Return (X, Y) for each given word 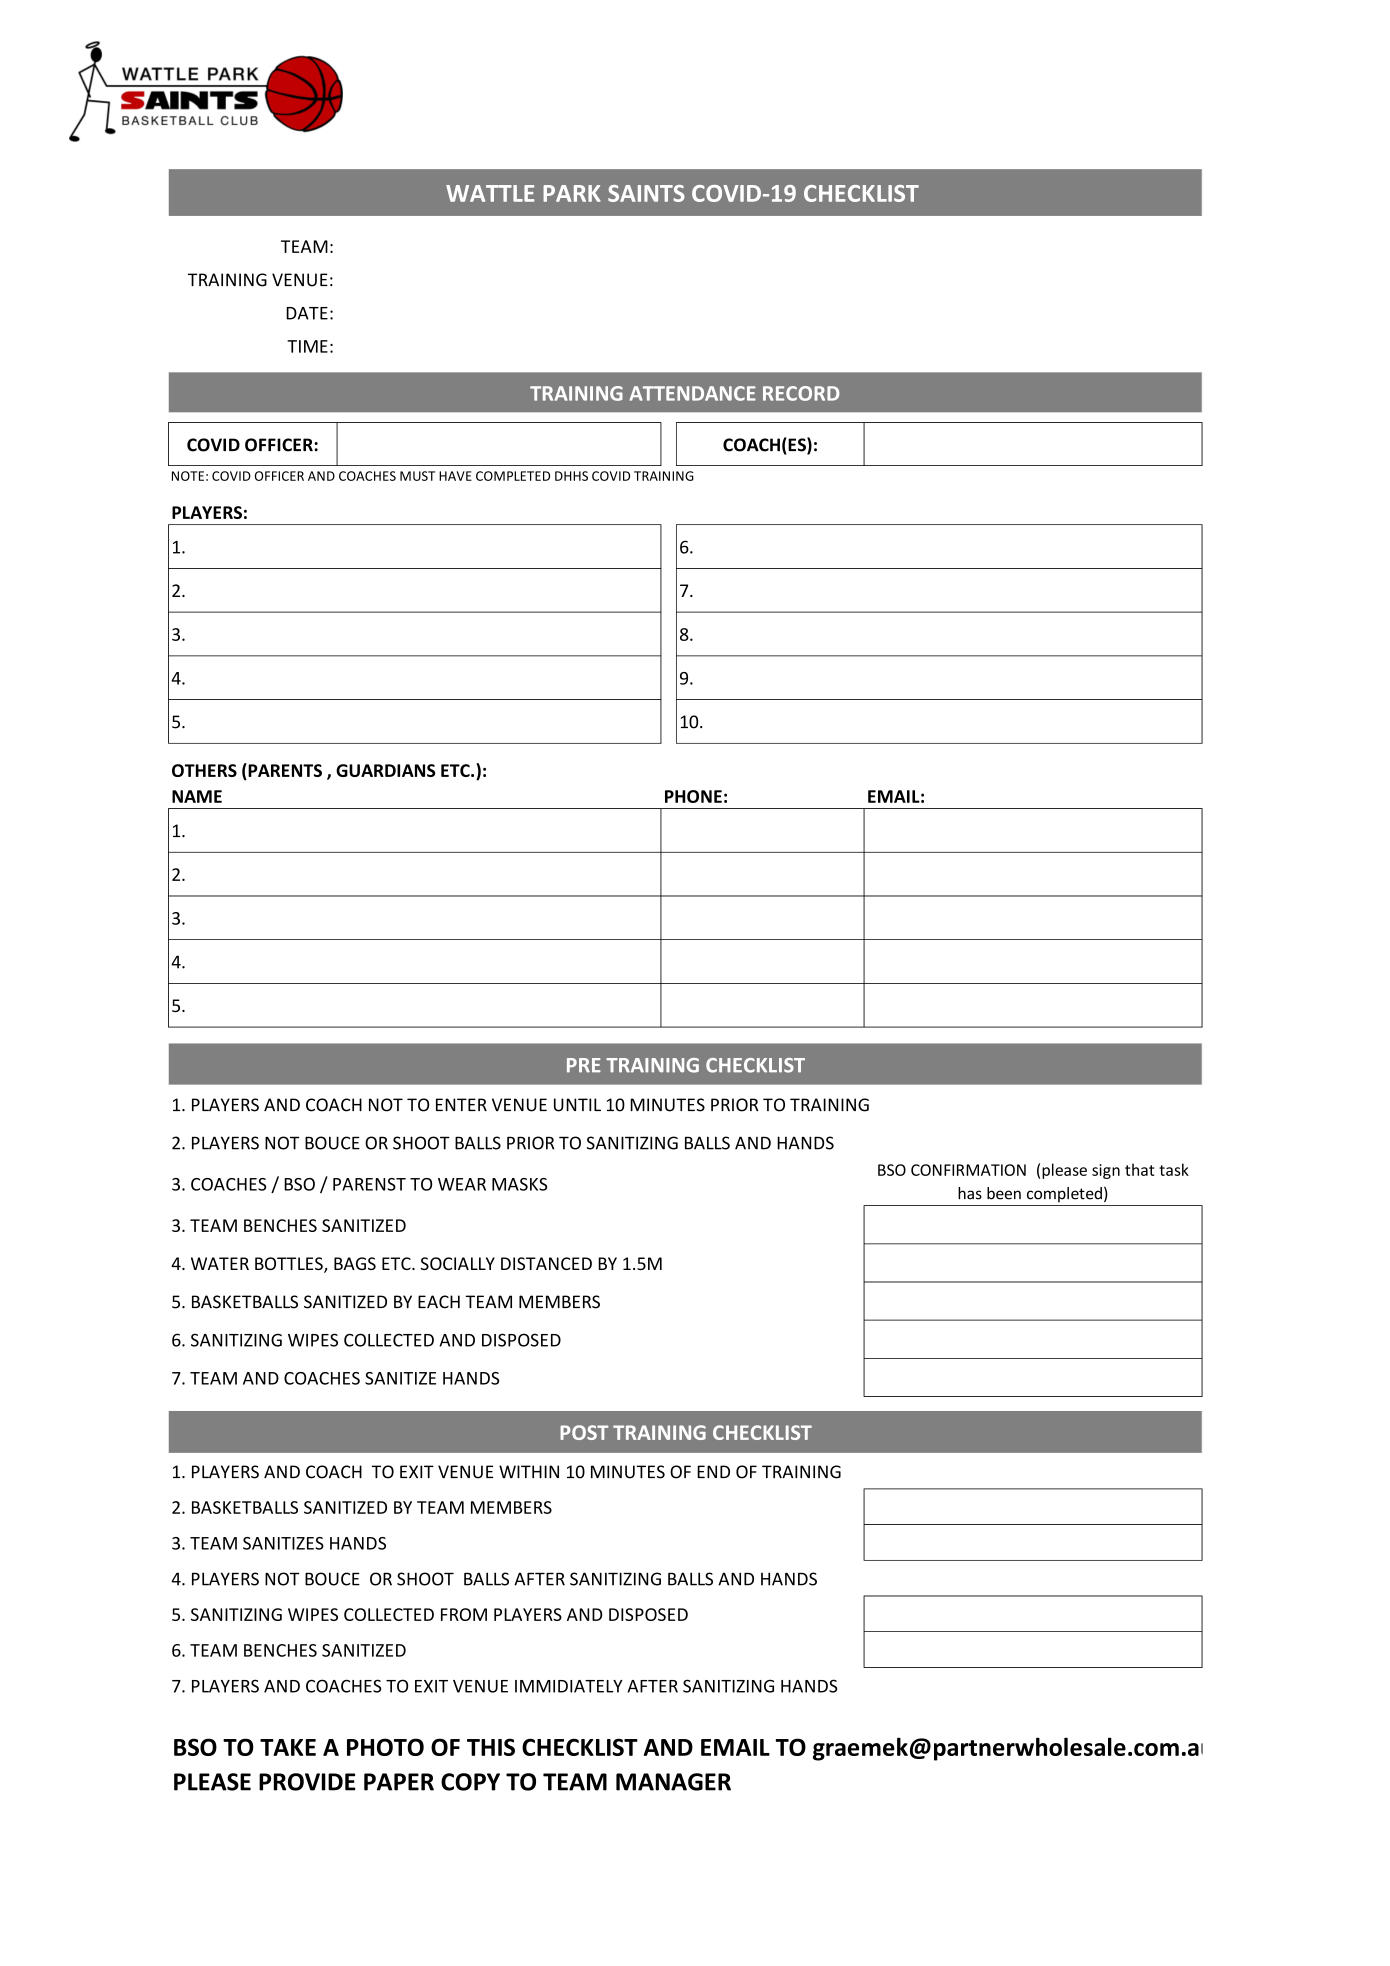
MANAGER (673, 1782)
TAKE (288, 1747)
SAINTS (646, 193)
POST (584, 1432)
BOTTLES (290, 1265)
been (1004, 1193)
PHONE (693, 796)
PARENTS (284, 771)
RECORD (801, 393)
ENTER (461, 1104)
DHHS (571, 476)
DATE (307, 313)
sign (1106, 1171)
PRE (584, 1065)
